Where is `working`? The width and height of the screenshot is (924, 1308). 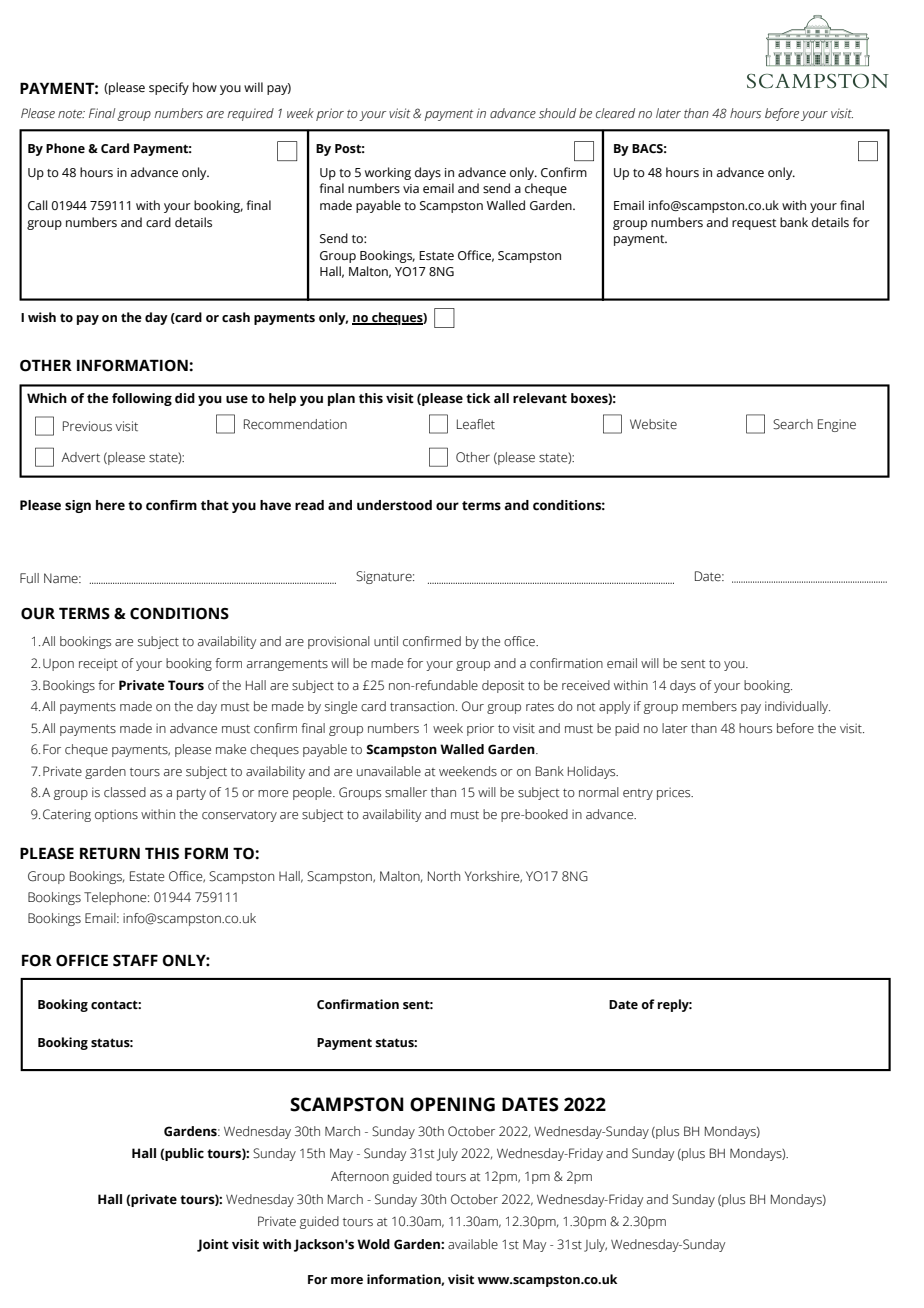 working is located at coordinates (388, 173).
